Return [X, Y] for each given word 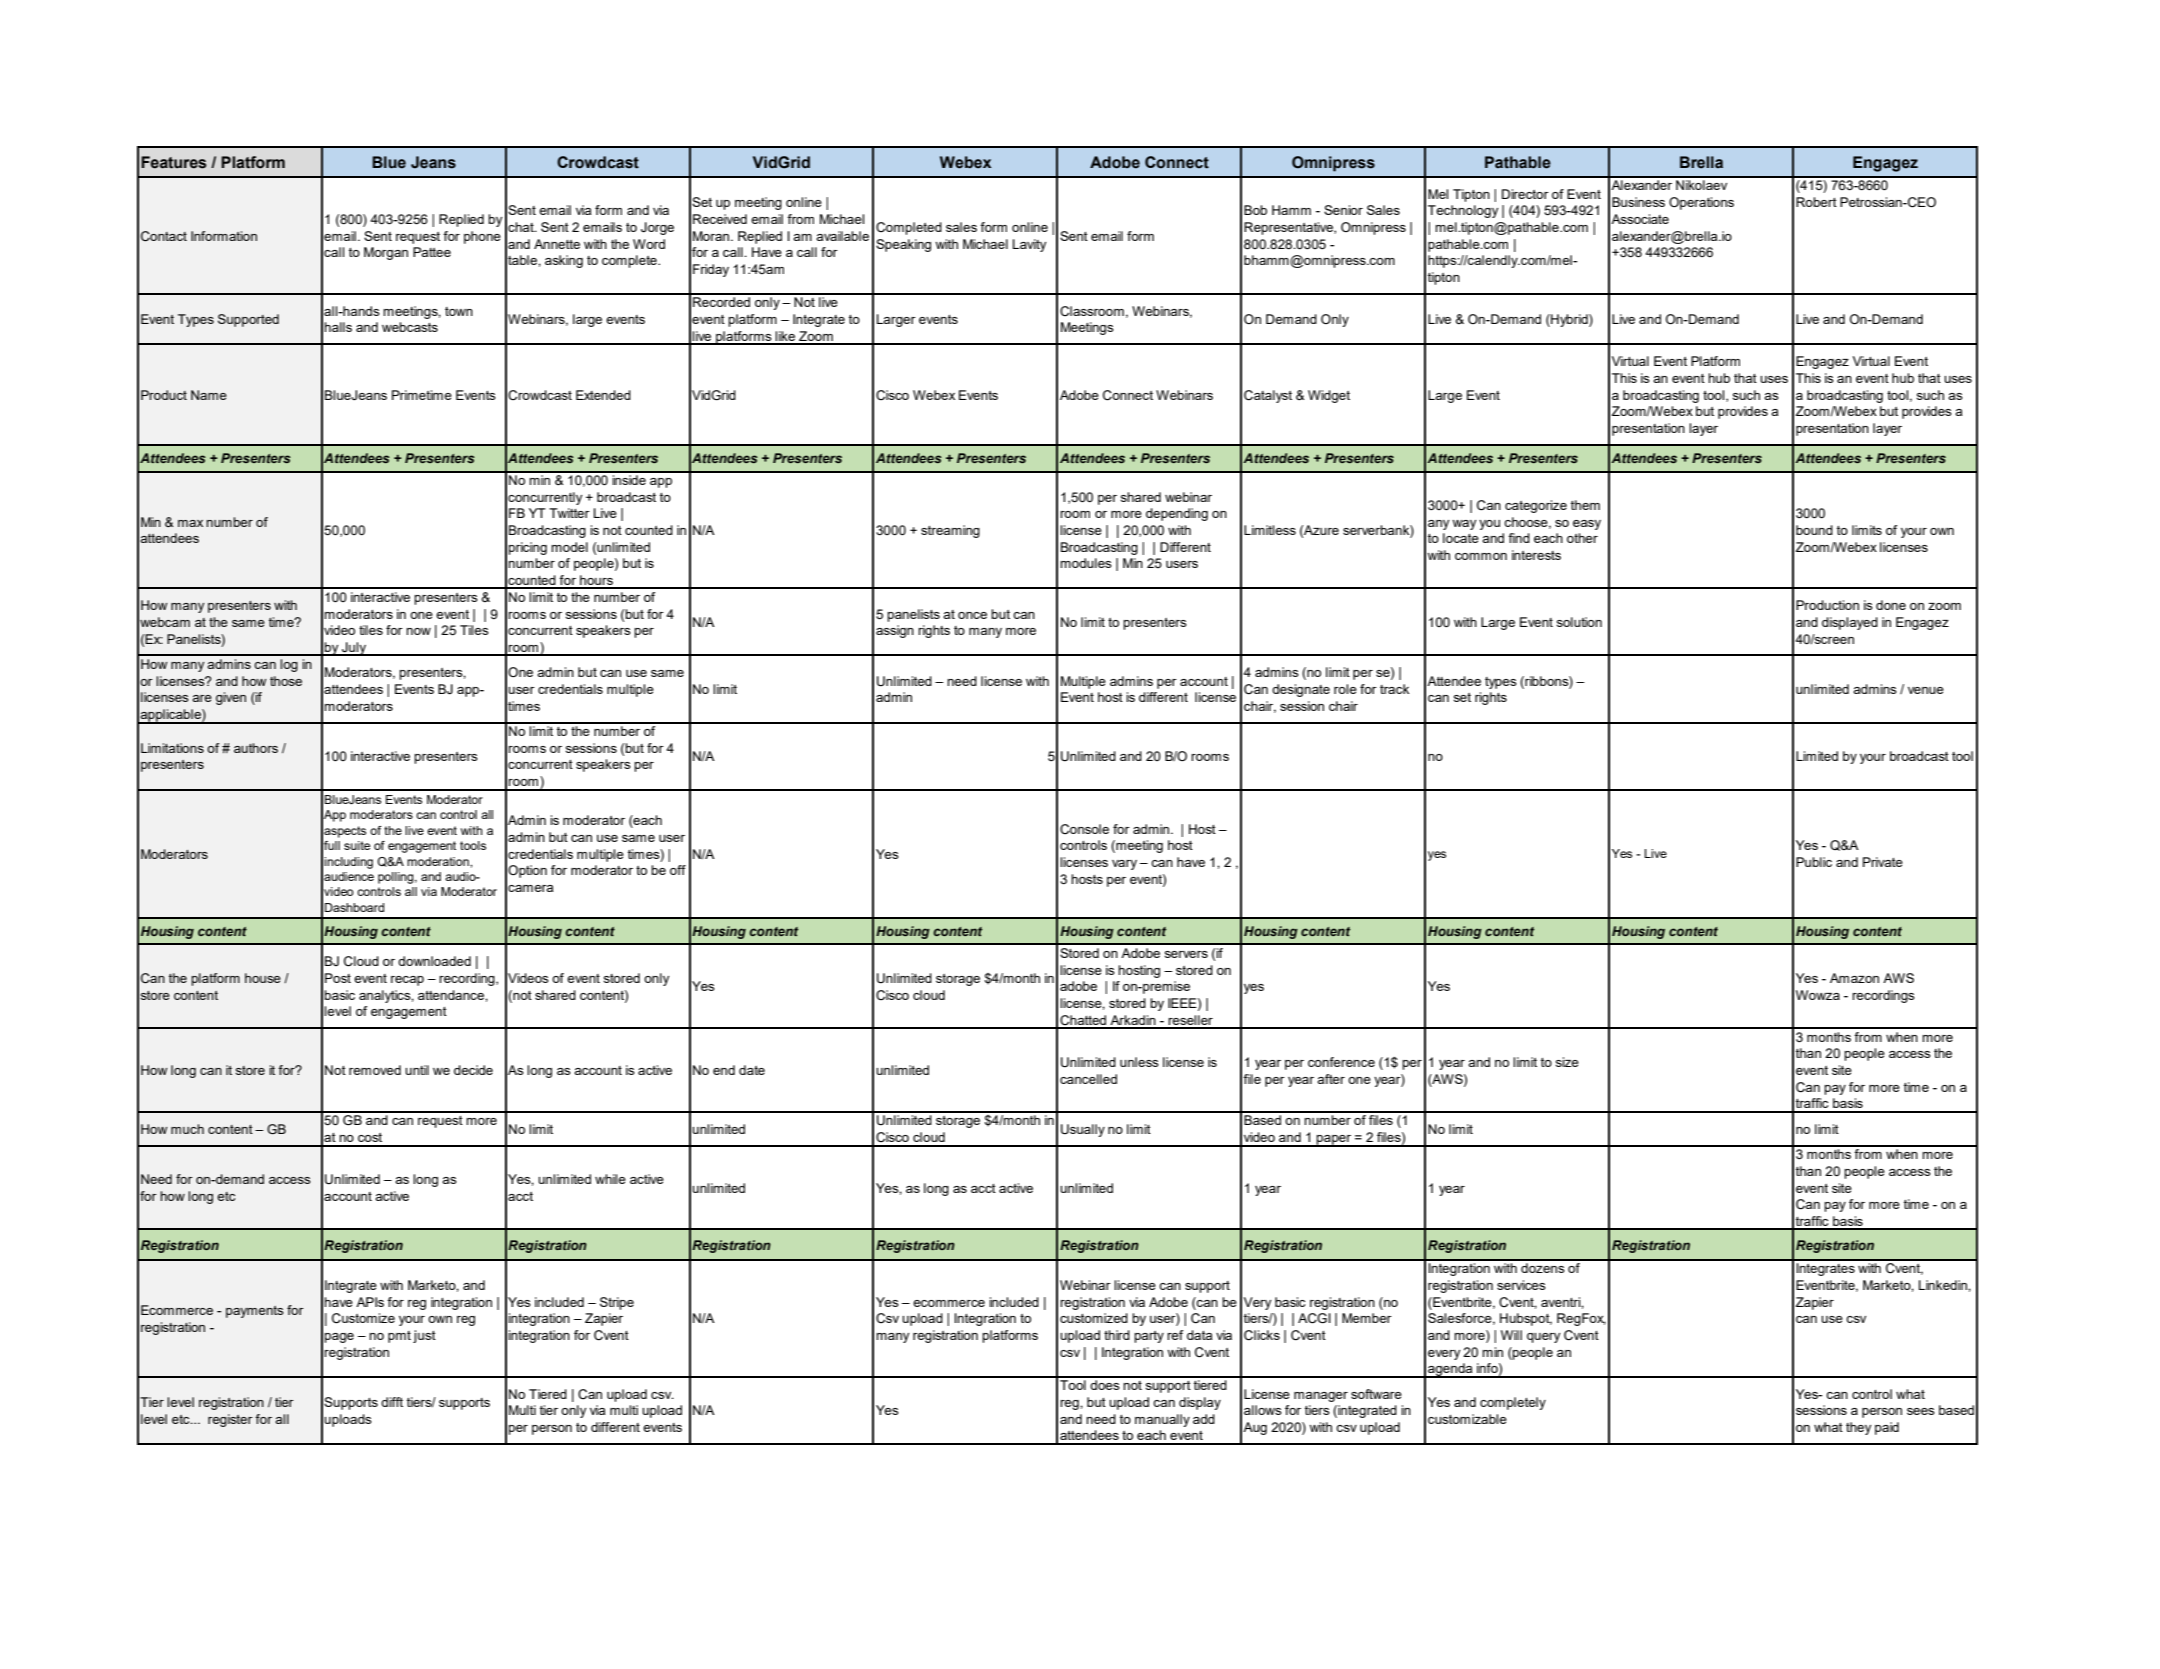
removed [375, 1070]
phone [482, 237]
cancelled [1088, 1079]
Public [1814, 862]
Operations [1701, 203]
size [1567, 1062]
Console [1084, 829]
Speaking [903, 245]
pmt [399, 1337]
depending [1177, 514]
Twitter [569, 513]
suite [357, 845]
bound [1814, 530]
